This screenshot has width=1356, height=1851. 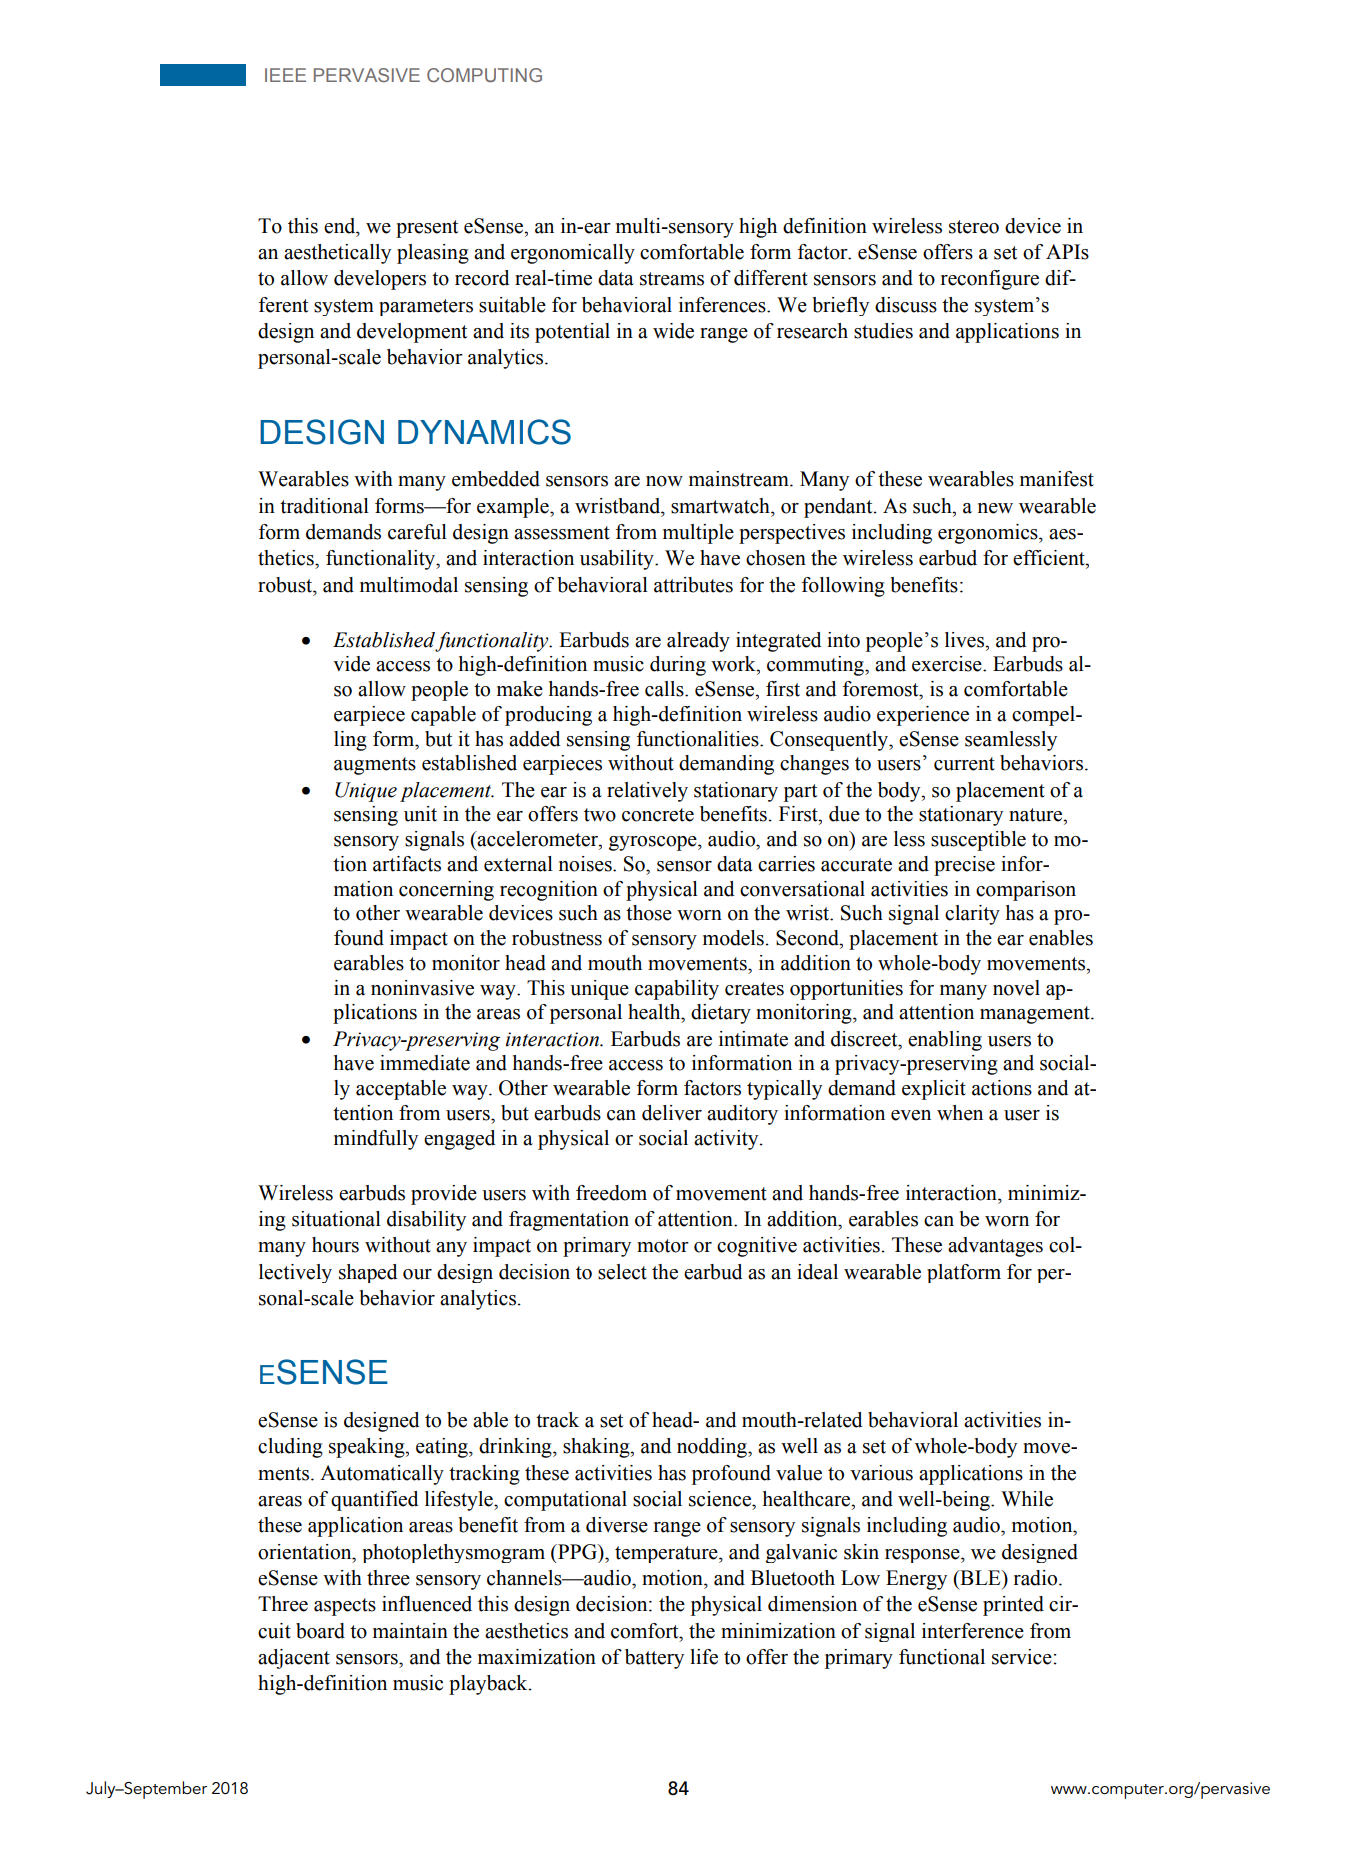 I want to click on IEEE, so click(x=285, y=75).
